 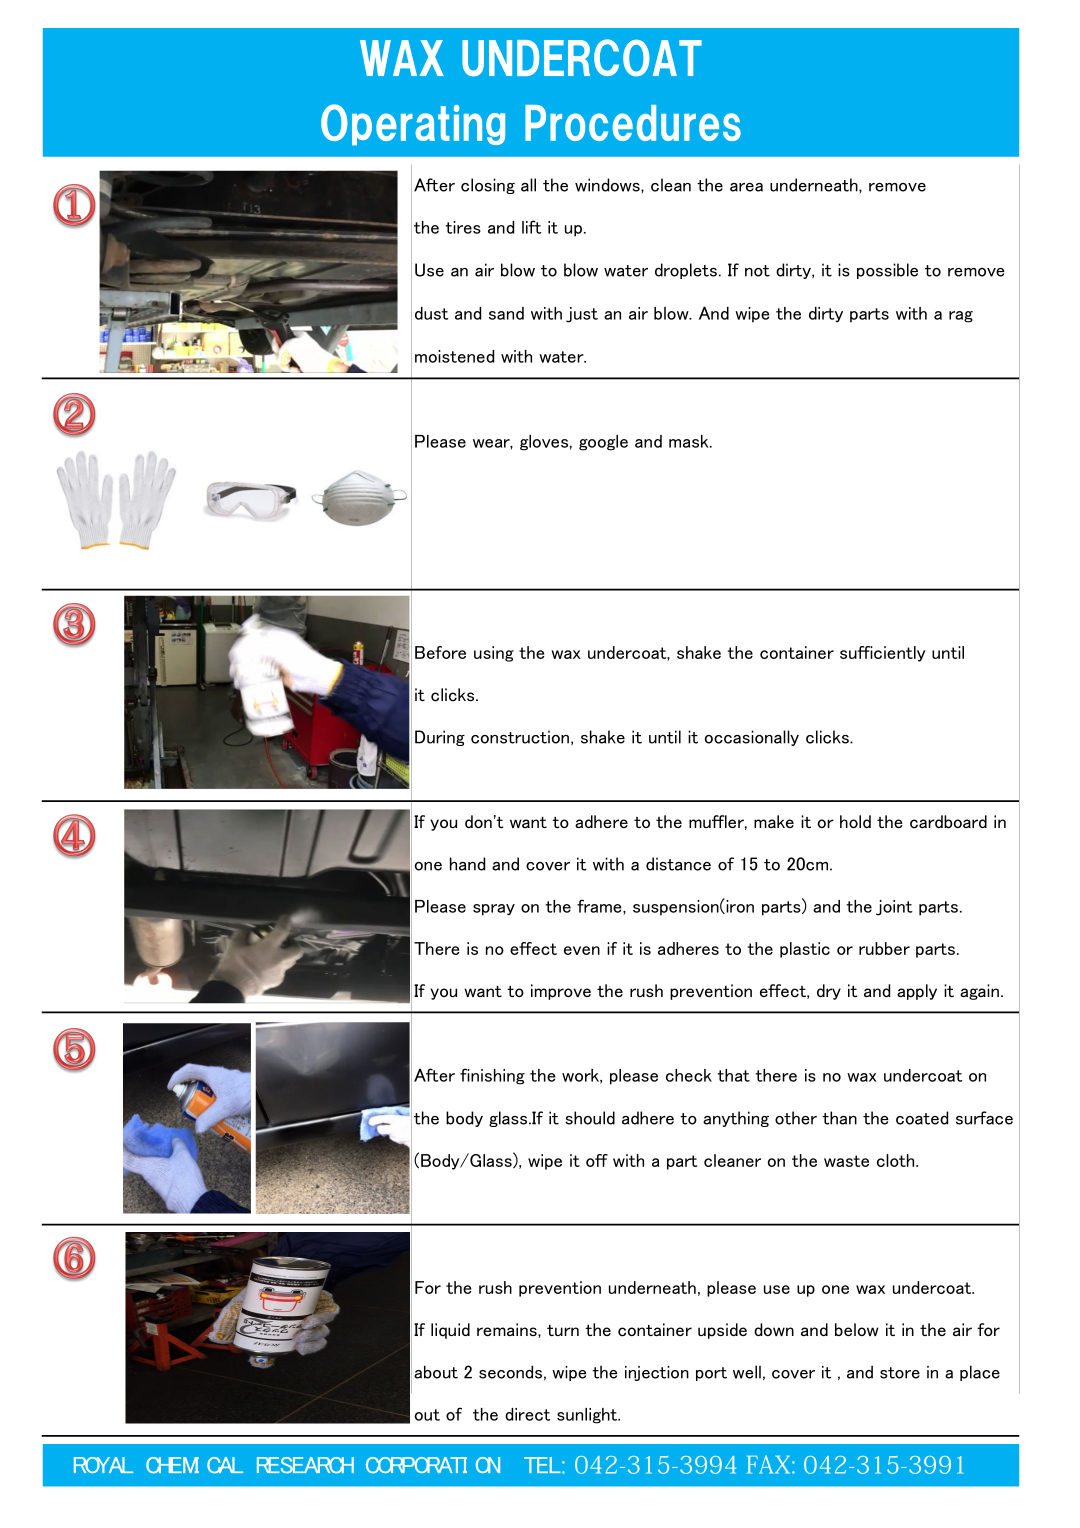 What do you see at coordinates (900, 1373) in the screenshot?
I see `store` at bounding box center [900, 1373].
